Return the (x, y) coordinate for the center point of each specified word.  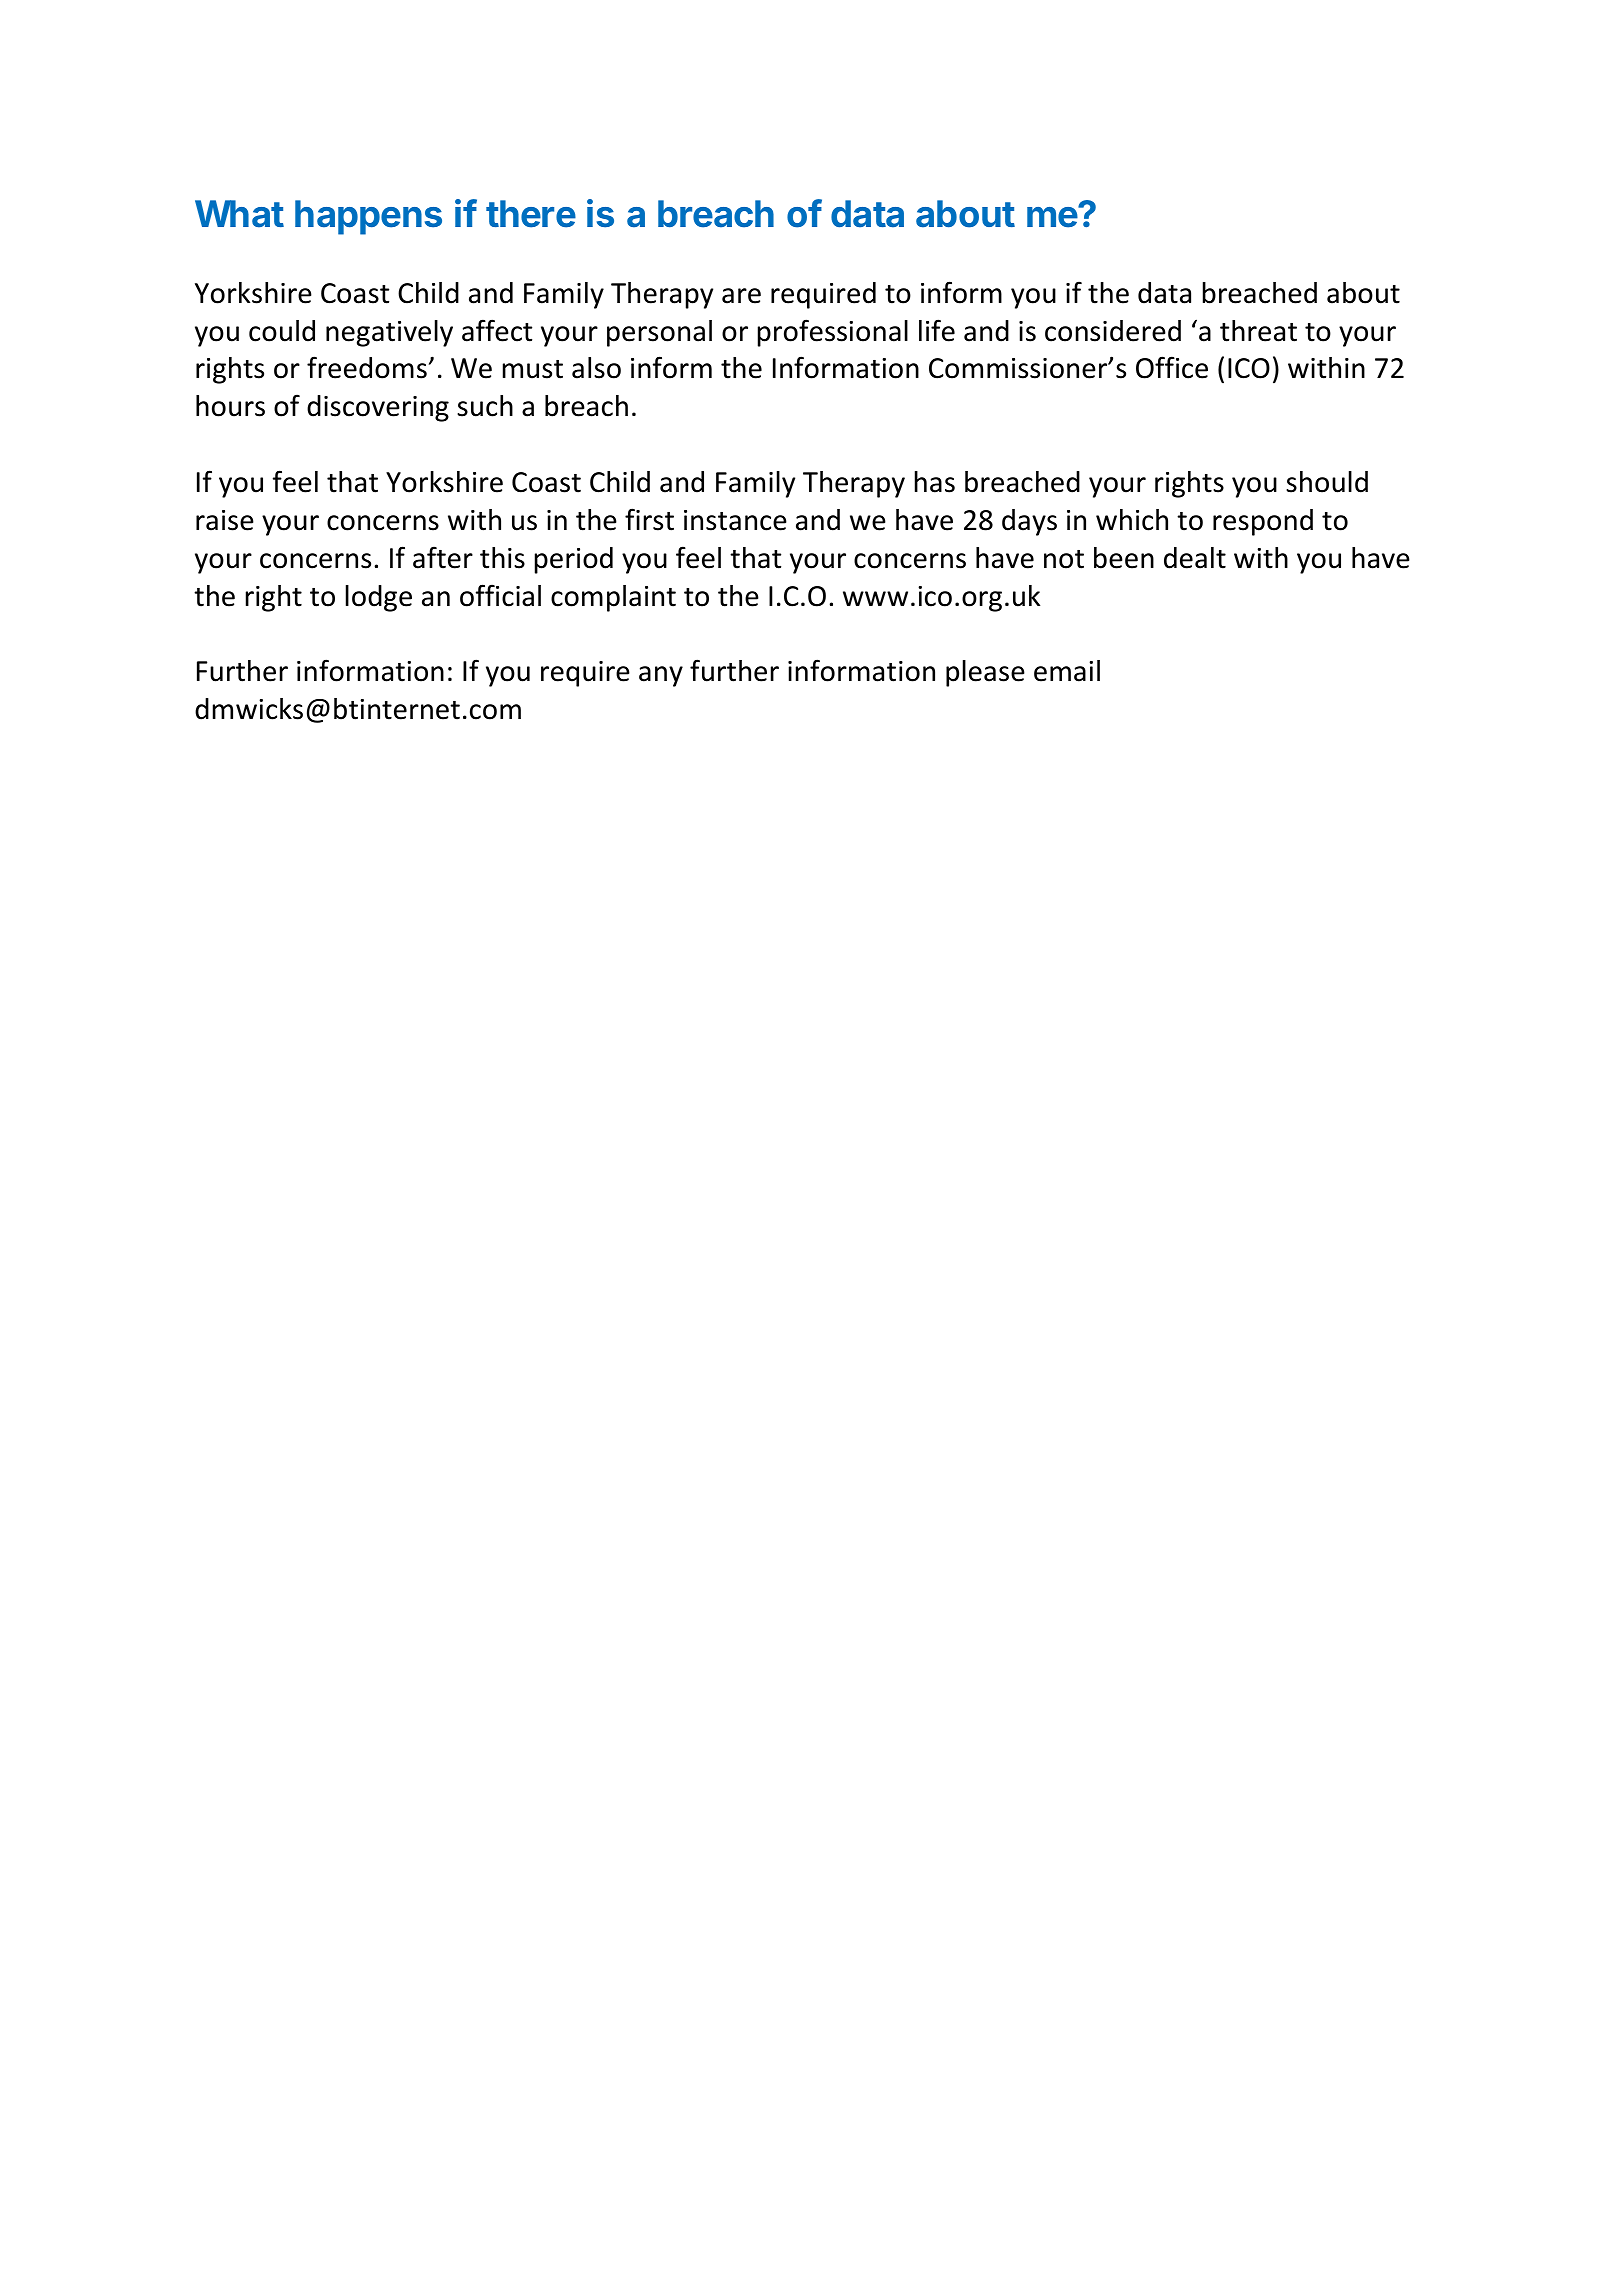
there (531, 214)
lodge (379, 598)
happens (368, 217)
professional (833, 333)
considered (1113, 331)
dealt (1195, 558)
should (1327, 482)
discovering (378, 408)
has (935, 482)
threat (1258, 331)
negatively (389, 333)
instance (735, 520)
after (443, 557)
